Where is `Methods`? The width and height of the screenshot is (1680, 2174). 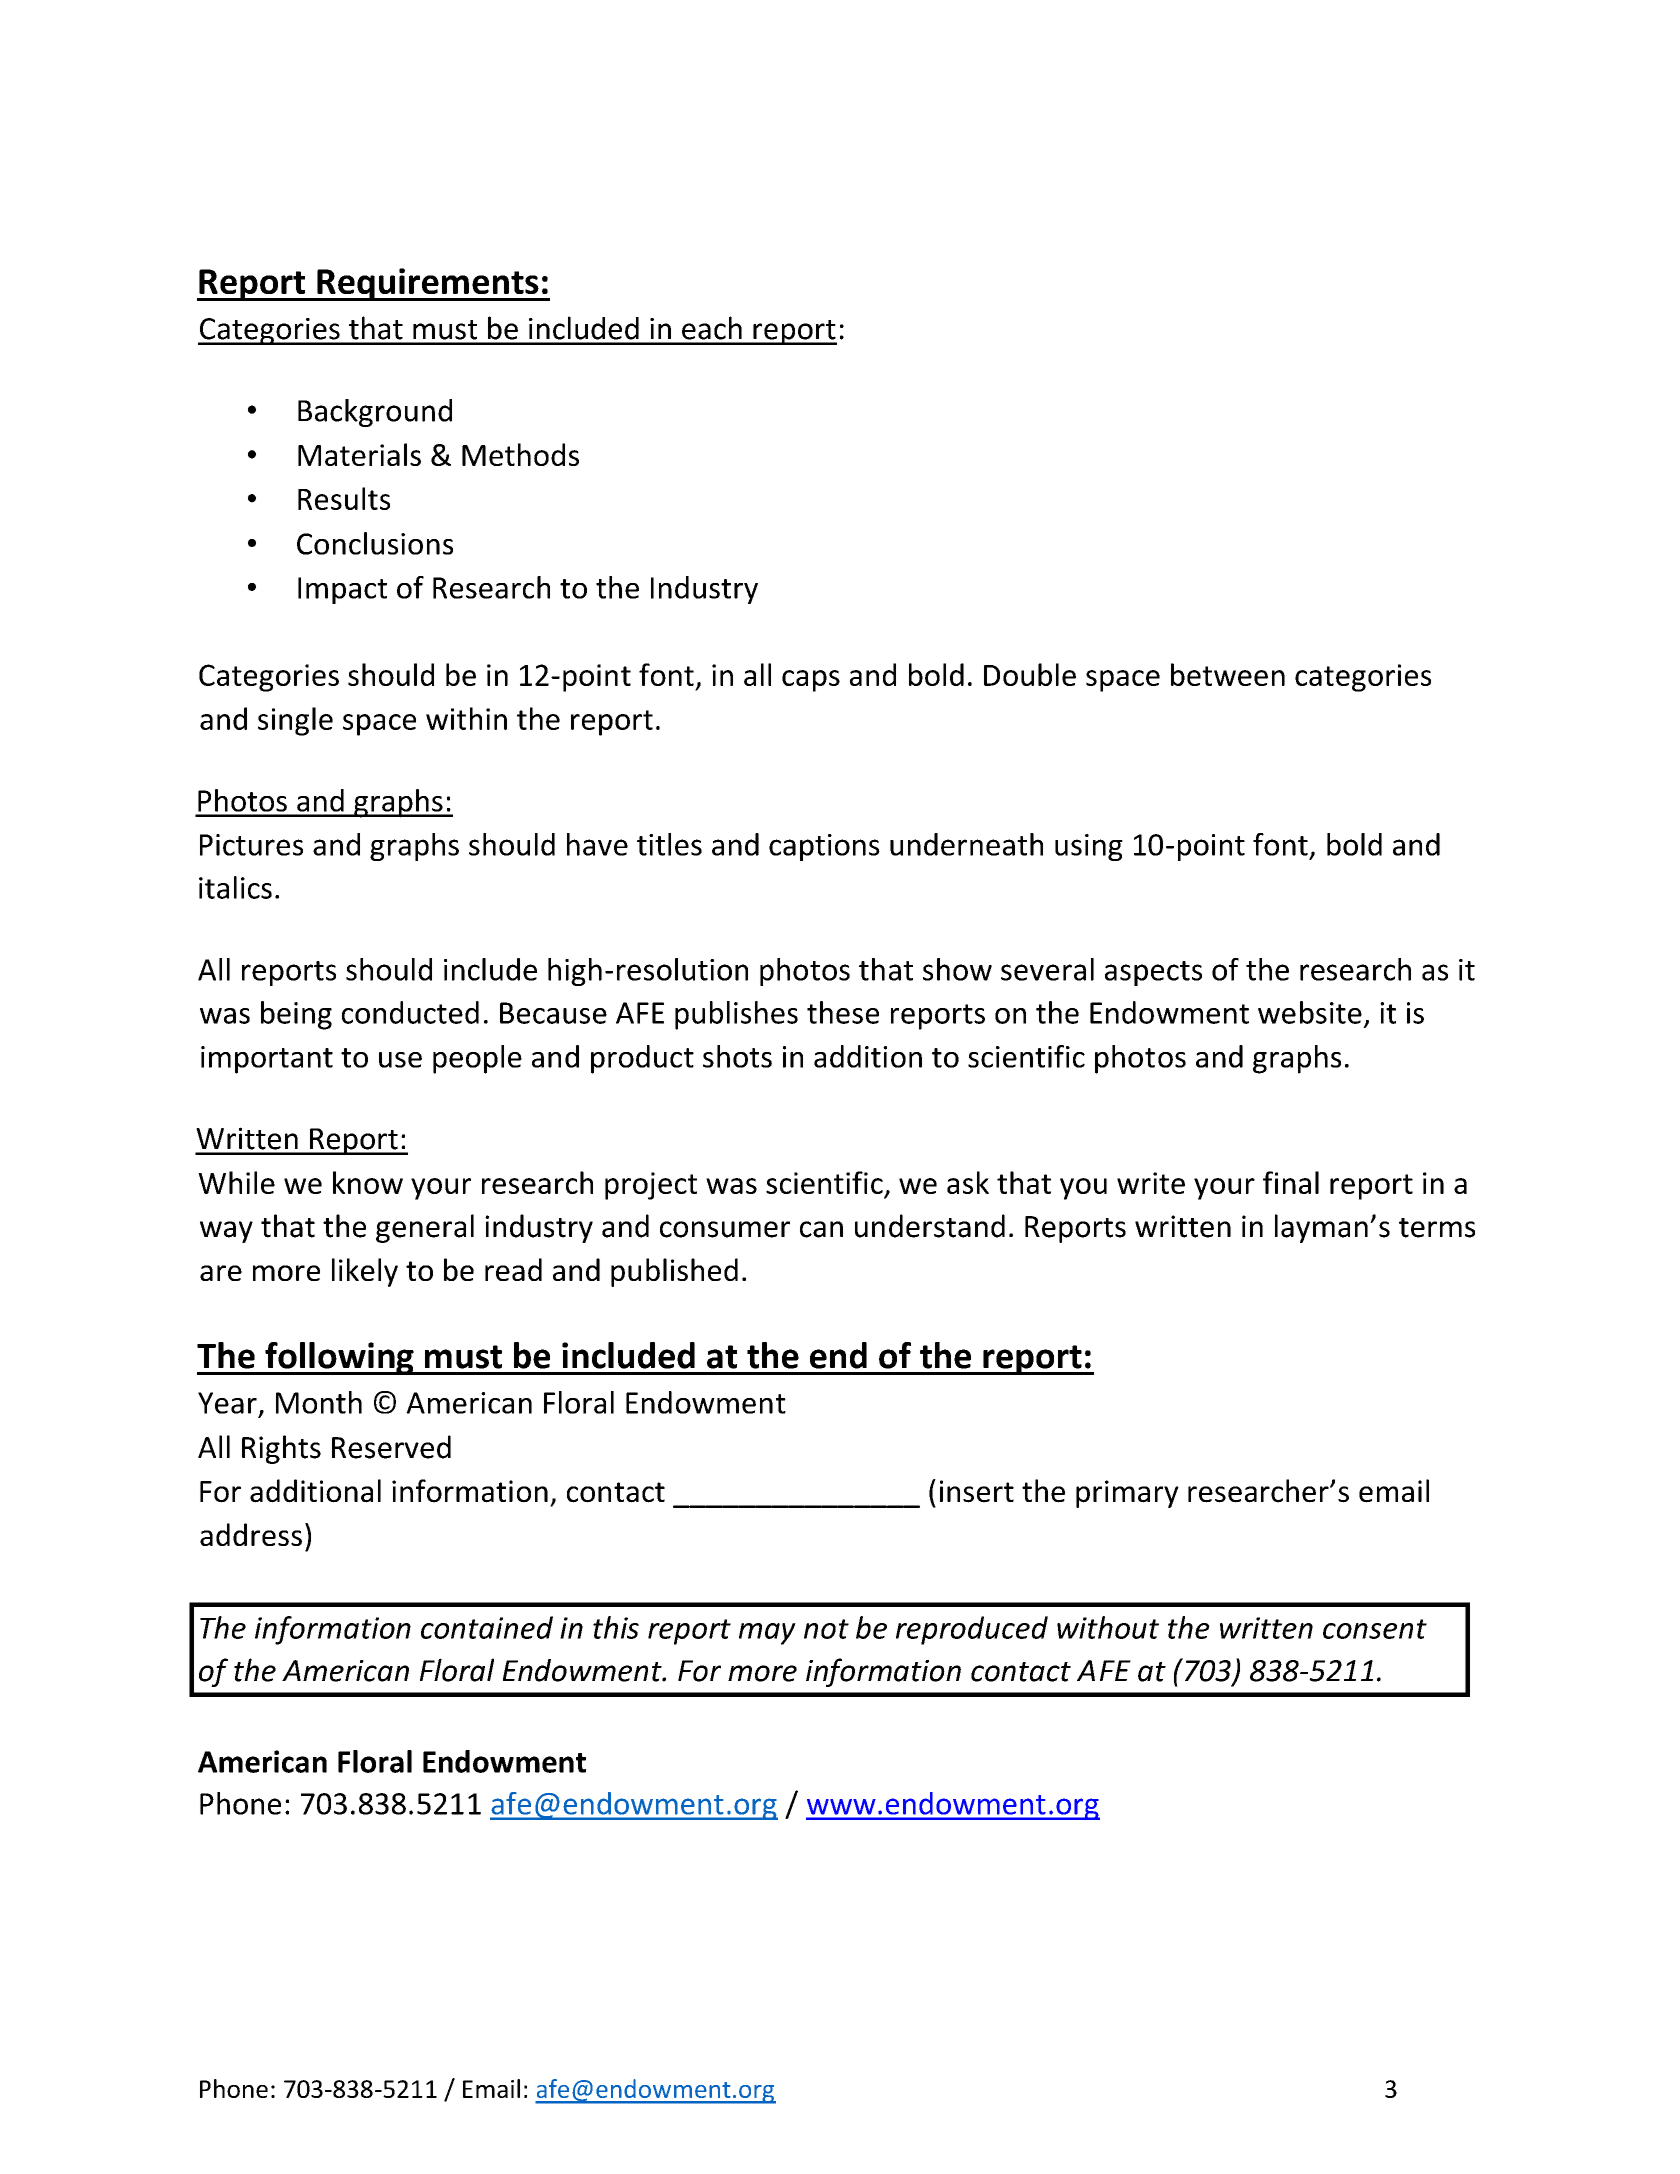 Methods is located at coordinates (520, 454).
